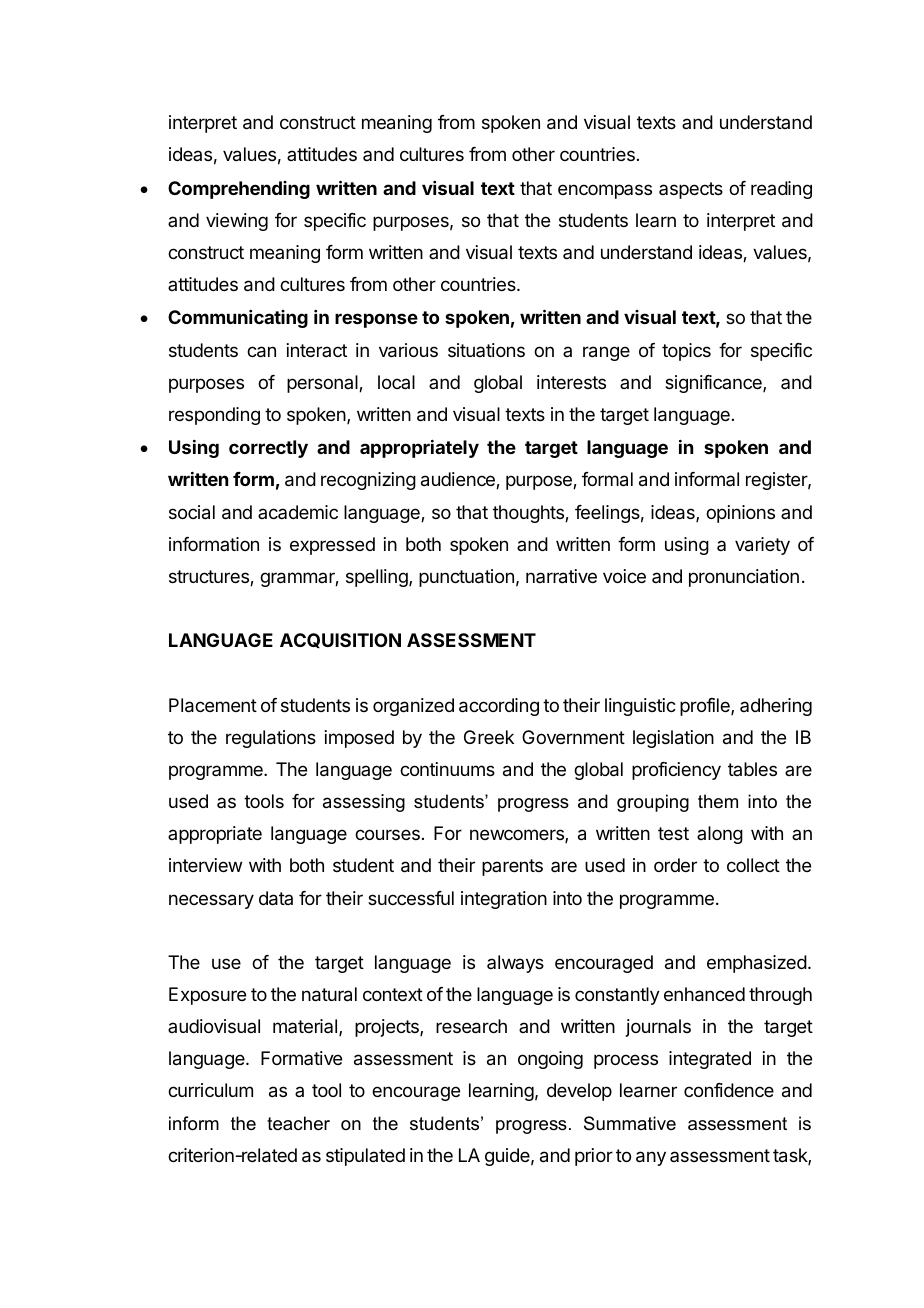  Describe the element at coordinates (271, 739) in the screenshot. I see `regulations` at that location.
